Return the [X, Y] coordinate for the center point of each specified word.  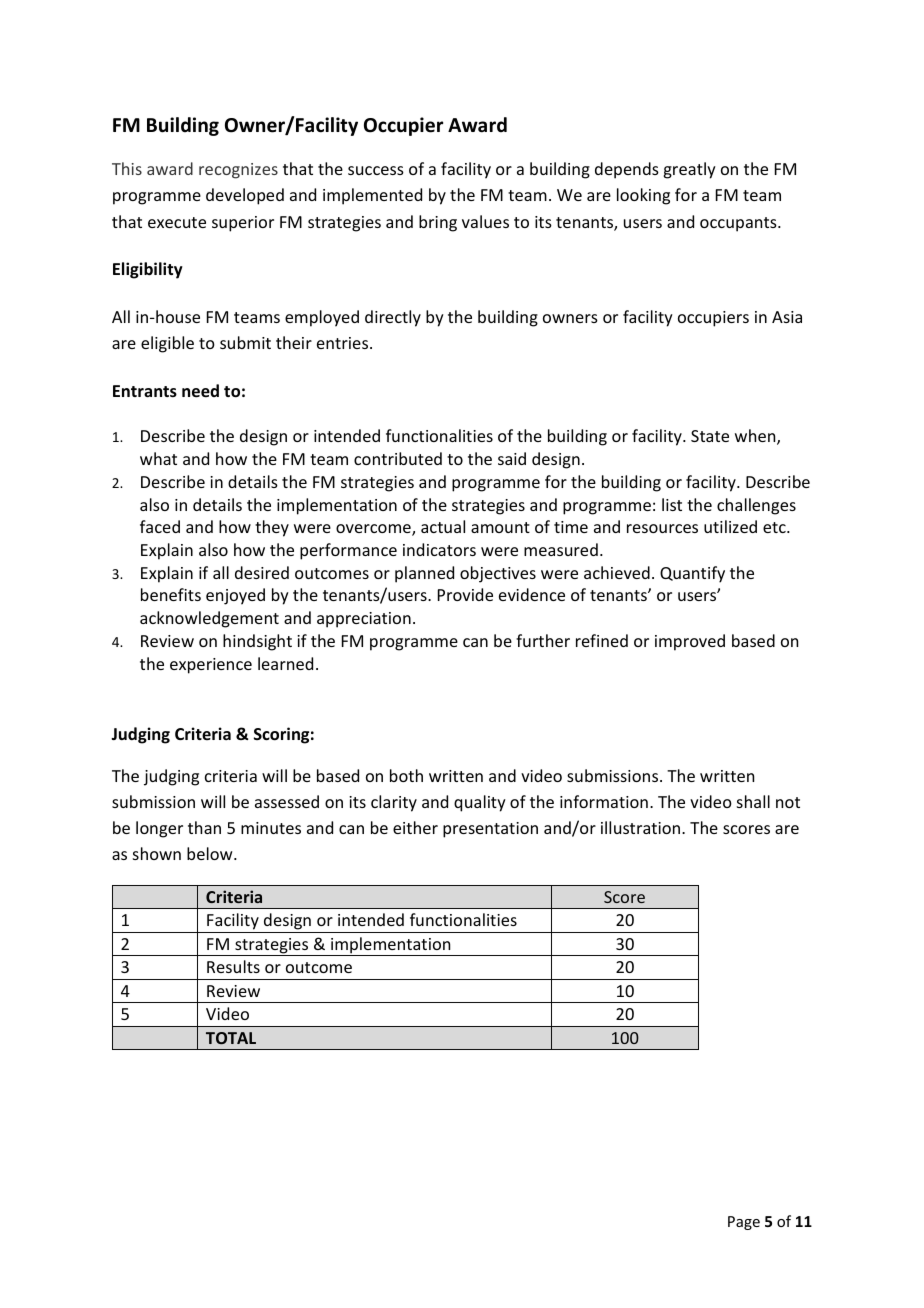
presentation [490, 830]
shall [753, 801]
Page [744, 1223]
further [543, 640]
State [710, 436]
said [512, 458]
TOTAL [231, 1038]
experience [211, 666]
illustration [642, 827]
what [158, 458]
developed [245, 196]
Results [233, 966]
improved [690, 642]
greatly [689, 170]
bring [438, 223]
